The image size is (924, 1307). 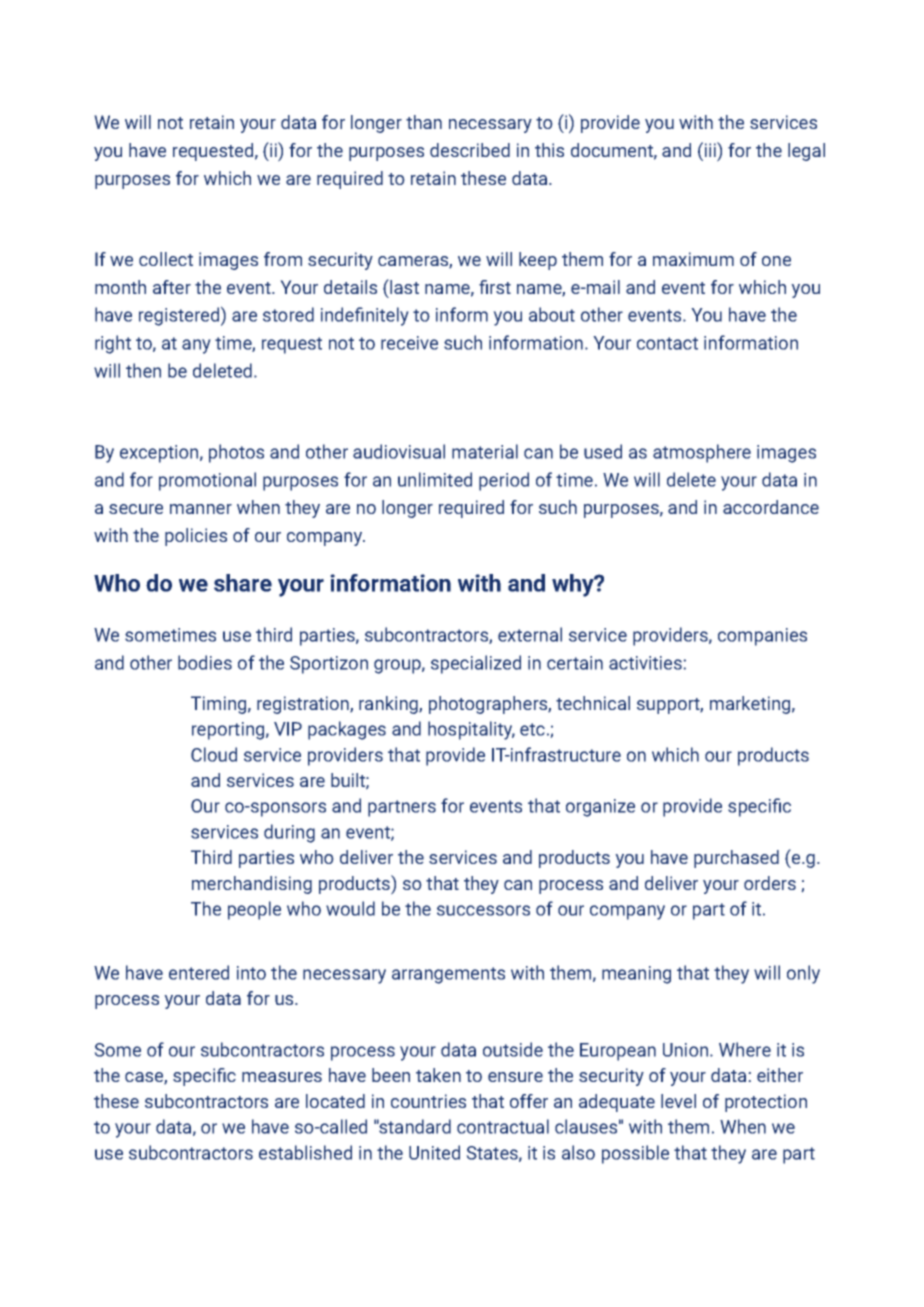 I want to click on collect, so click(x=166, y=259).
